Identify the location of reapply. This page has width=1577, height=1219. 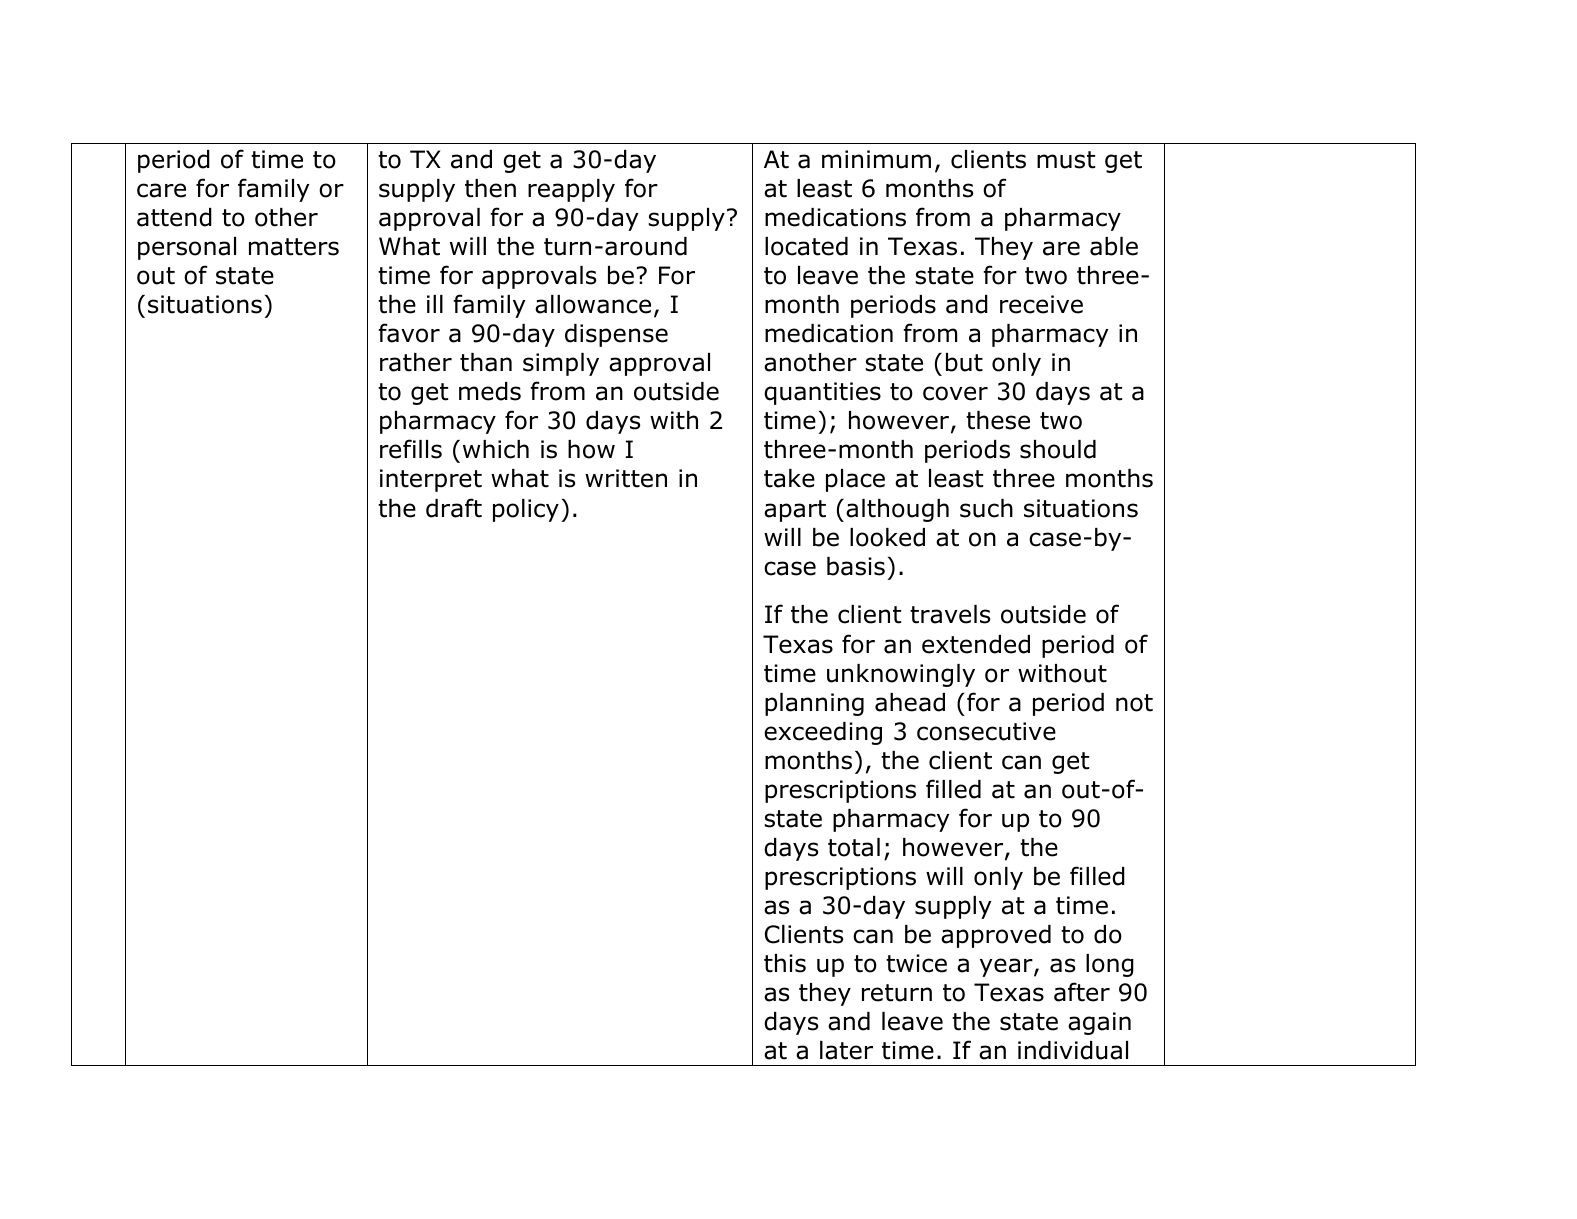
(571, 190).
